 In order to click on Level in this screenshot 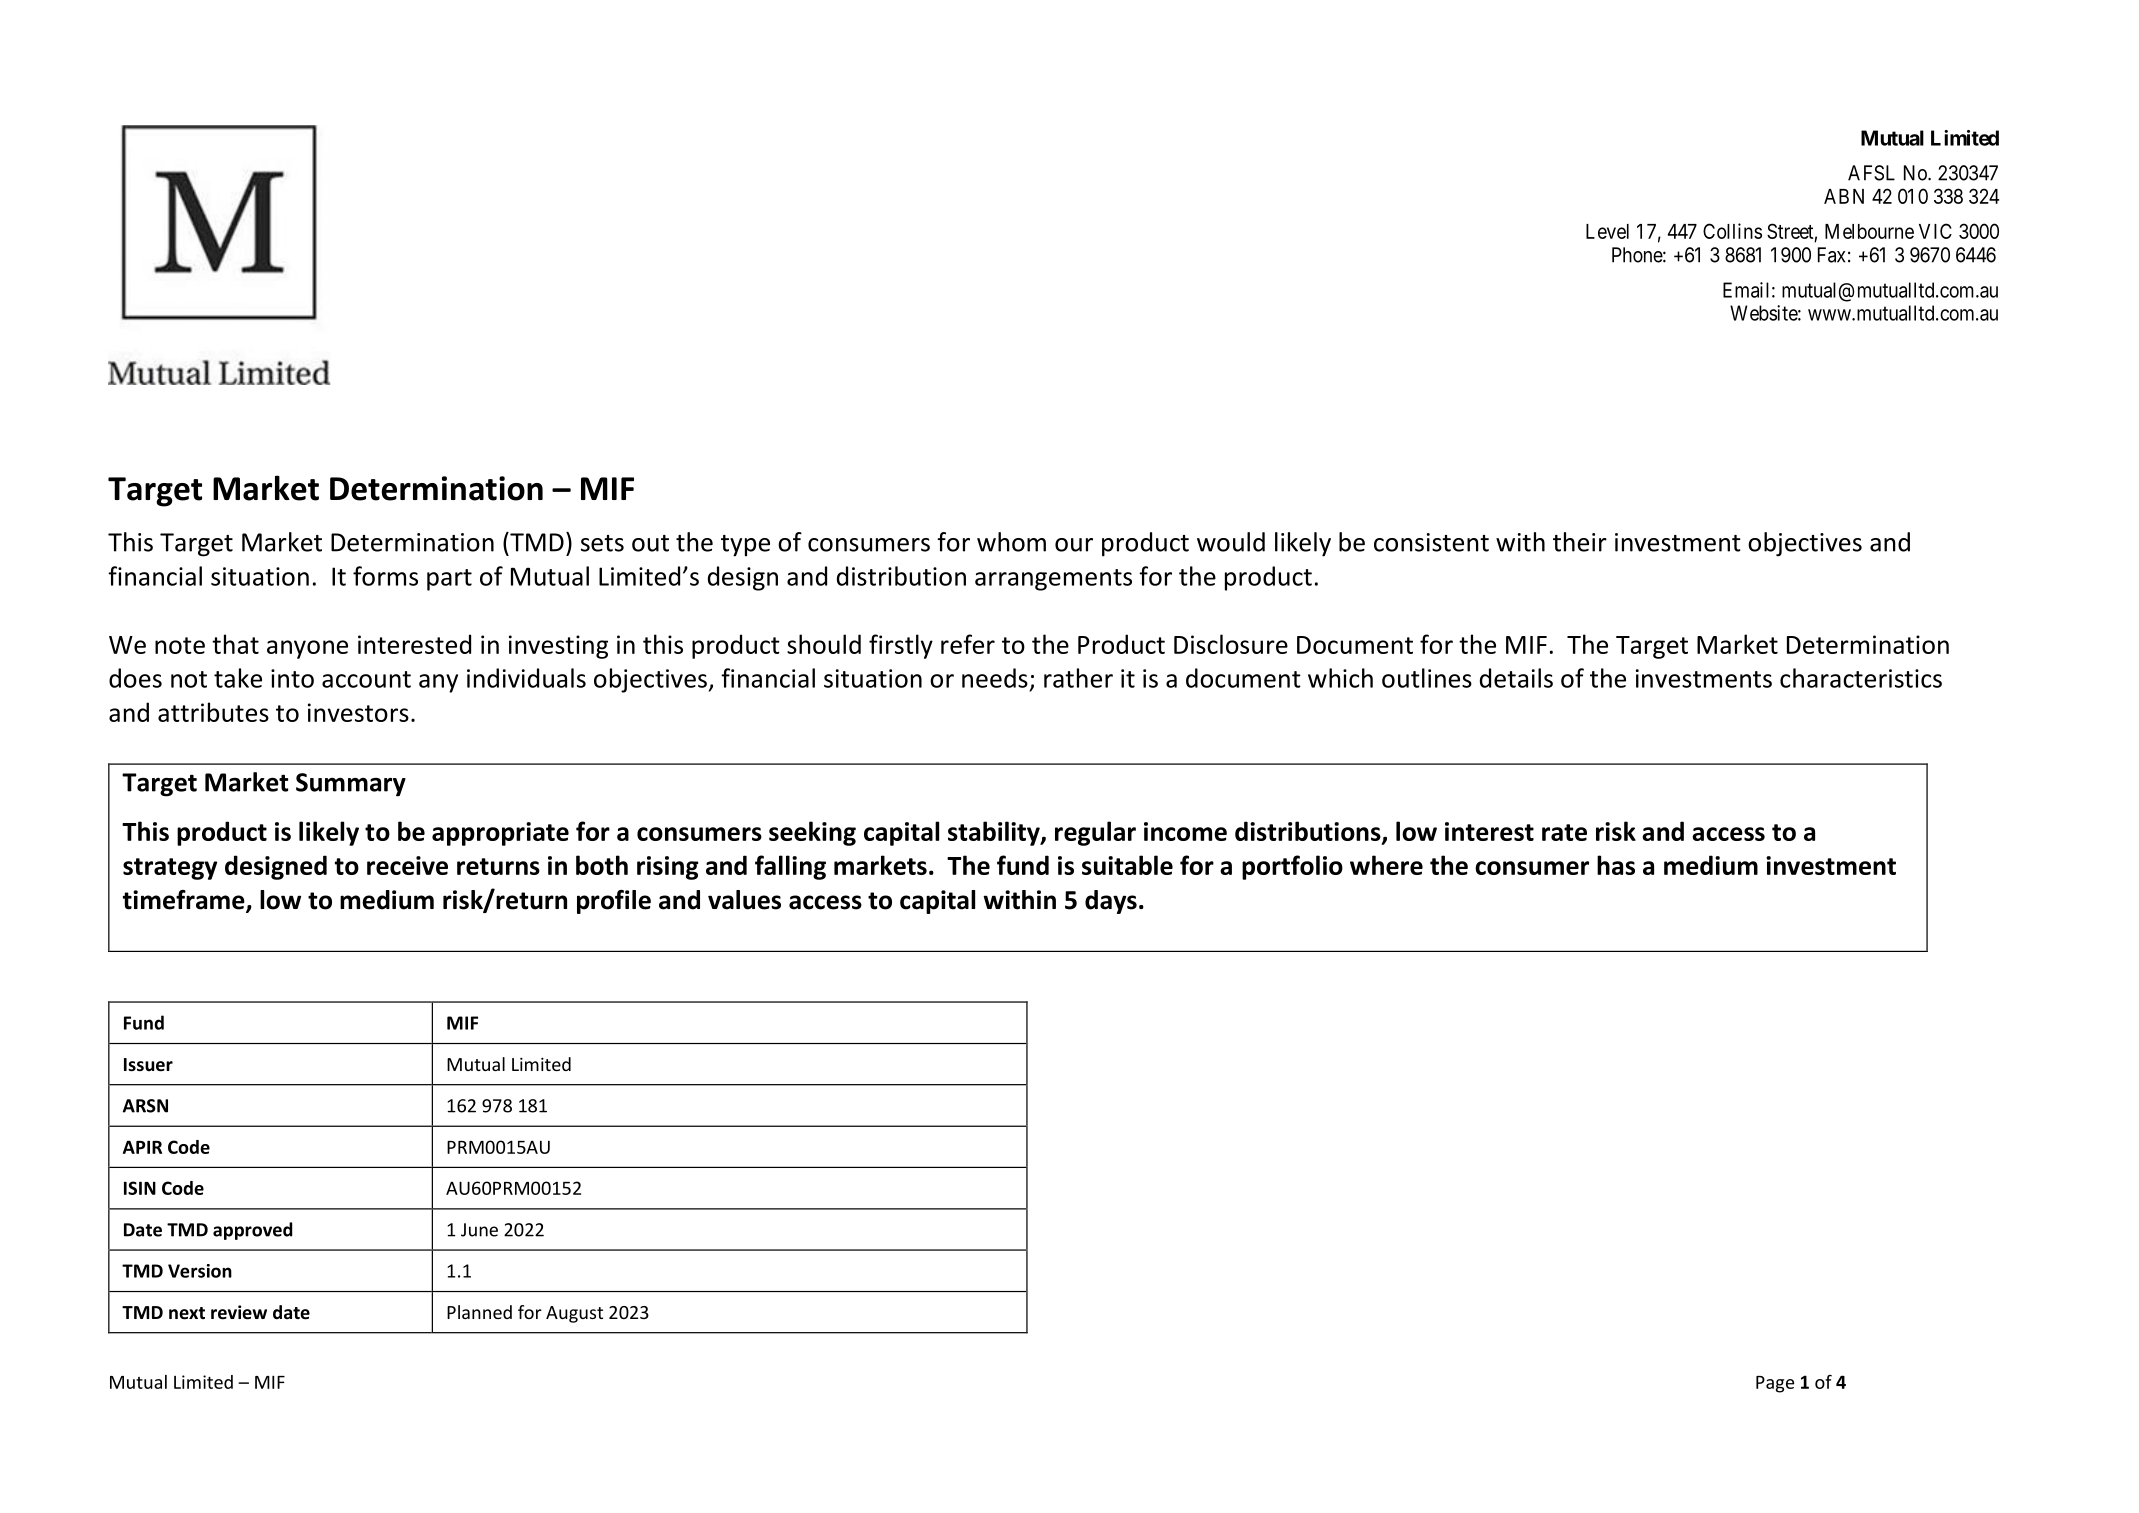, I will do `click(1607, 231)`.
